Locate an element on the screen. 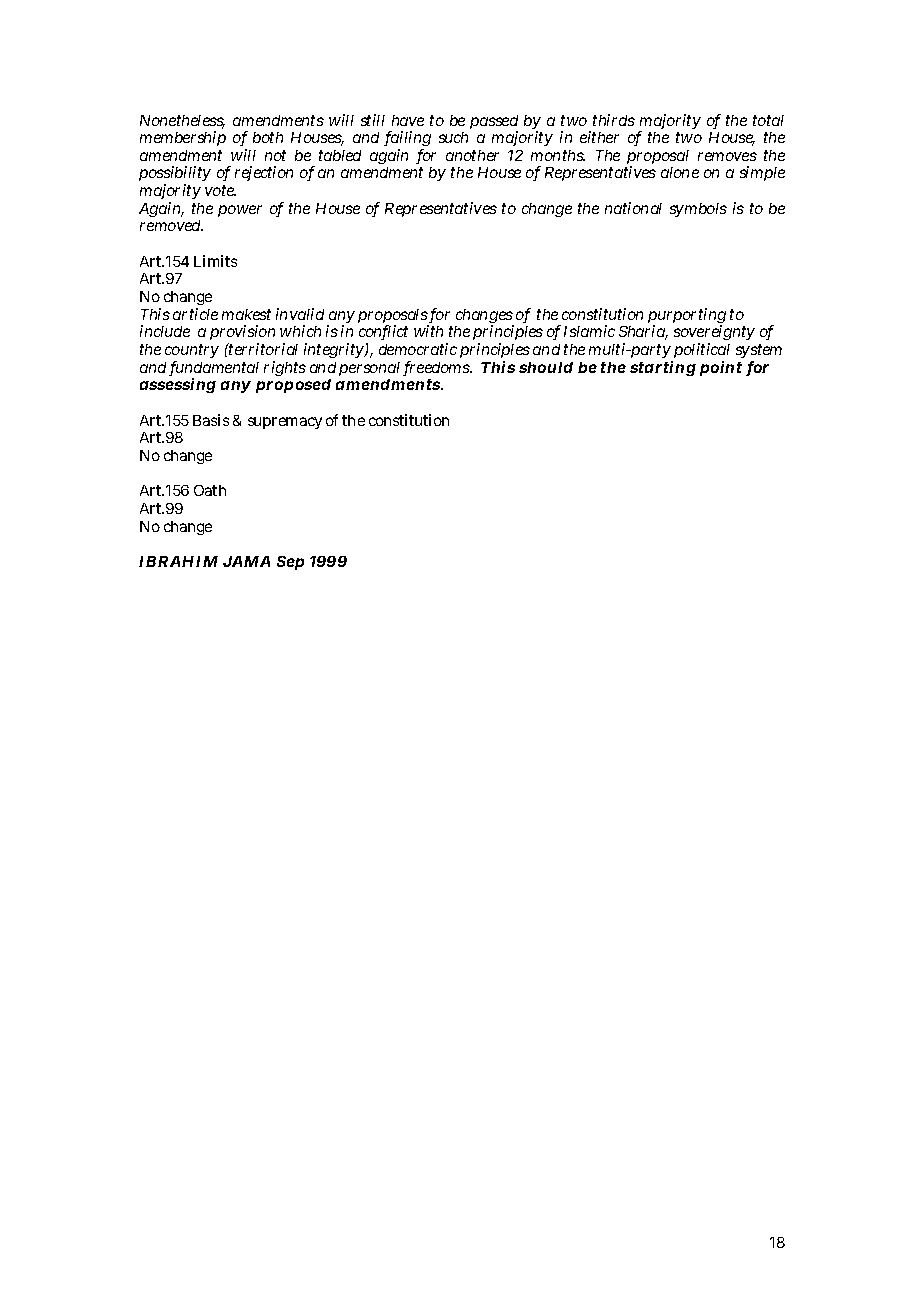  removes is located at coordinates (727, 156).
